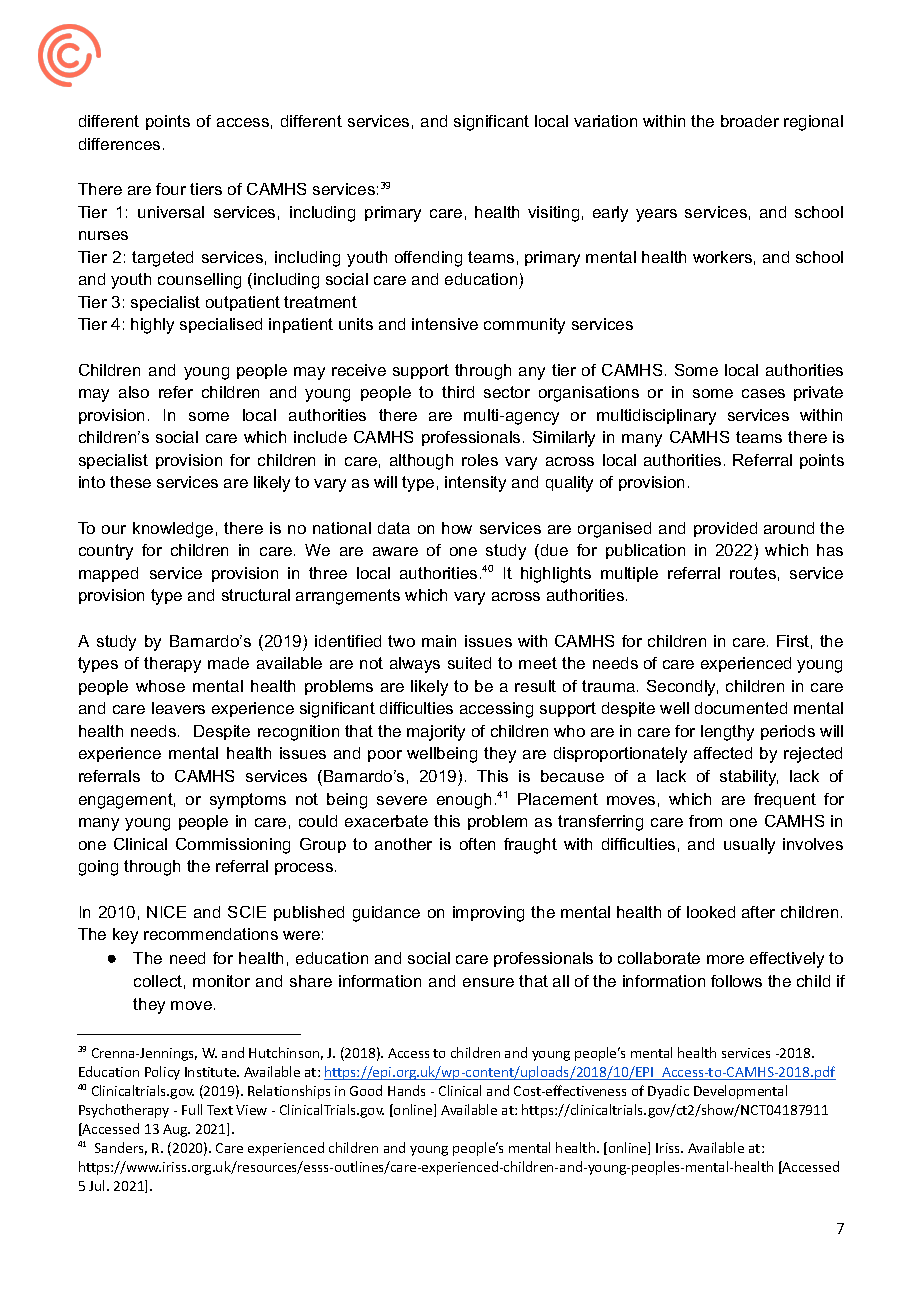  I want to click on NICE, so click(166, 912).
